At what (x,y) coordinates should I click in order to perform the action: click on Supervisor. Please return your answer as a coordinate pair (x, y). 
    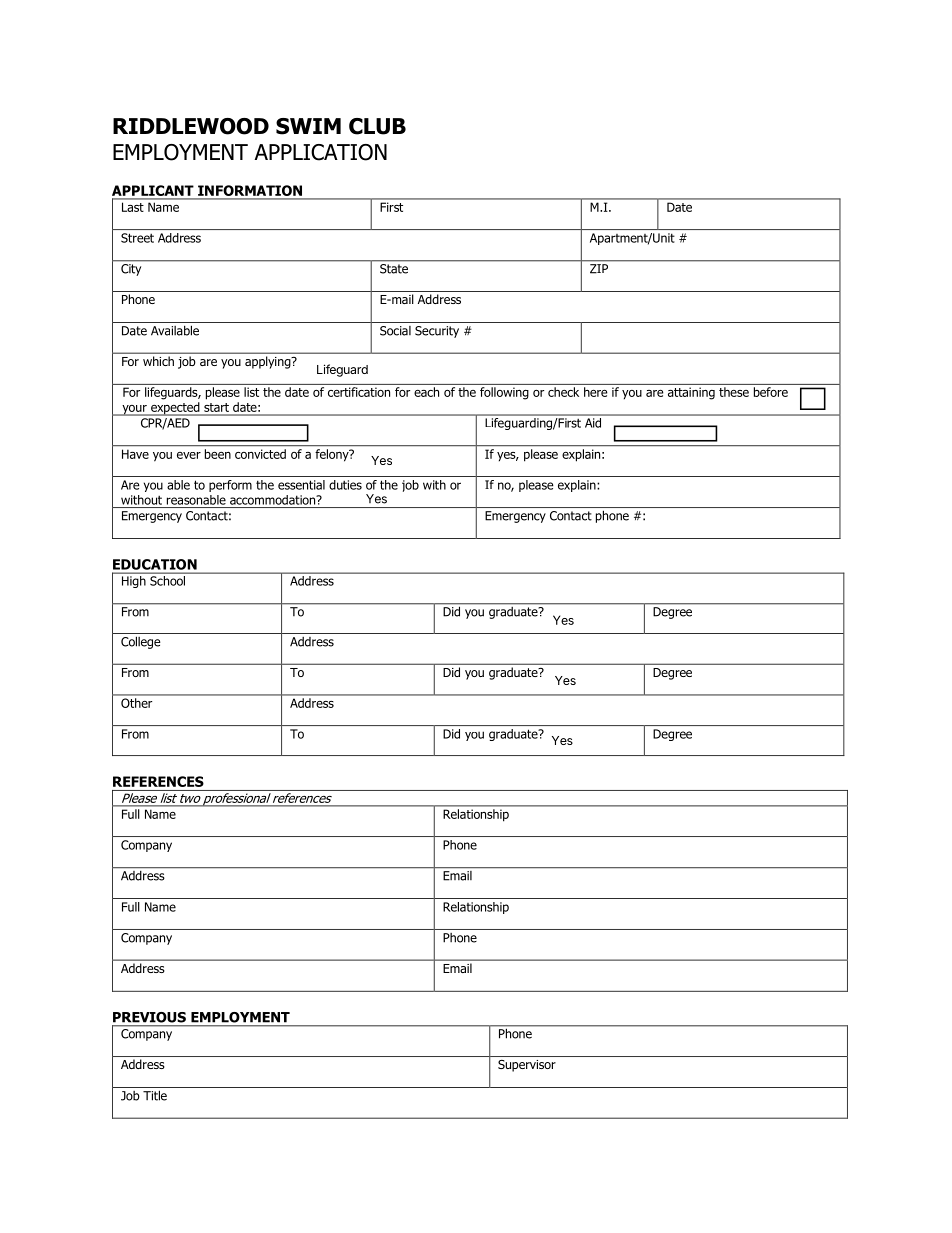
    Looking at the image, I should click on (527, 1066).
